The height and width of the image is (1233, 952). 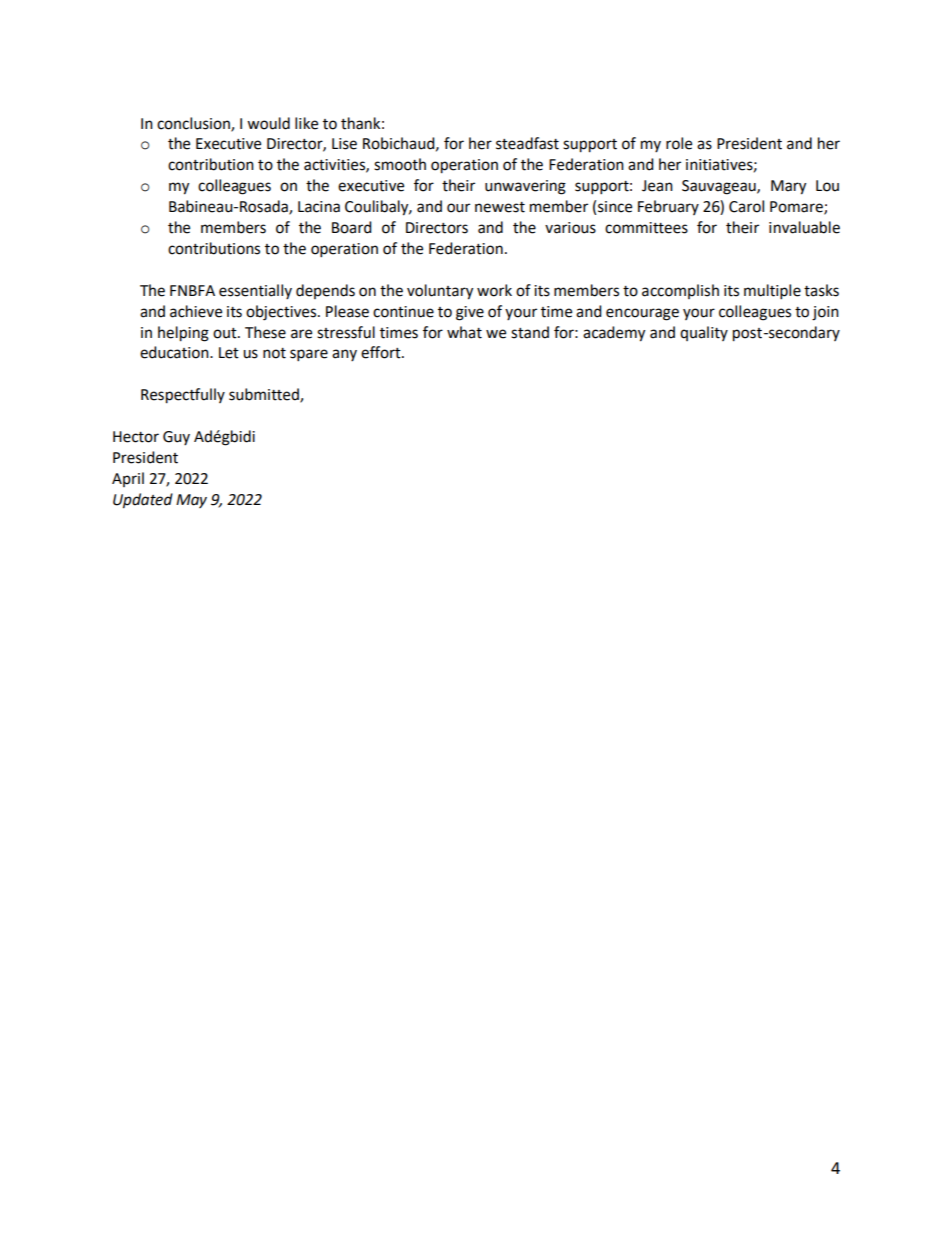 I want to click on give, so click(x=470, y=313).
